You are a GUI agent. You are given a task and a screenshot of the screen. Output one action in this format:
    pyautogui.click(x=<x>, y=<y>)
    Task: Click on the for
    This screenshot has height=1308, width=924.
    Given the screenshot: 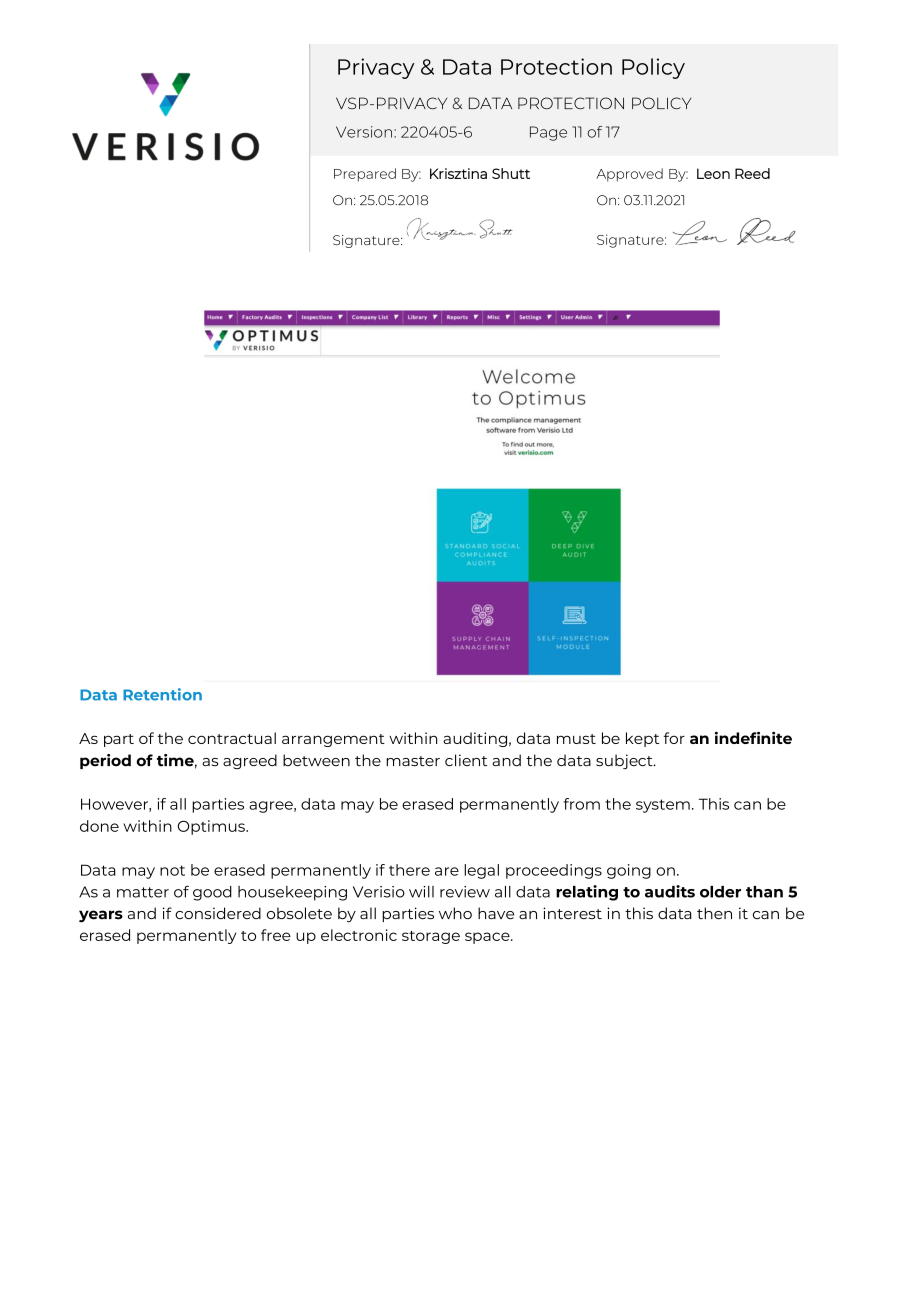 What is the action you would take?
    pyautogui.click(x=674, y=738)
